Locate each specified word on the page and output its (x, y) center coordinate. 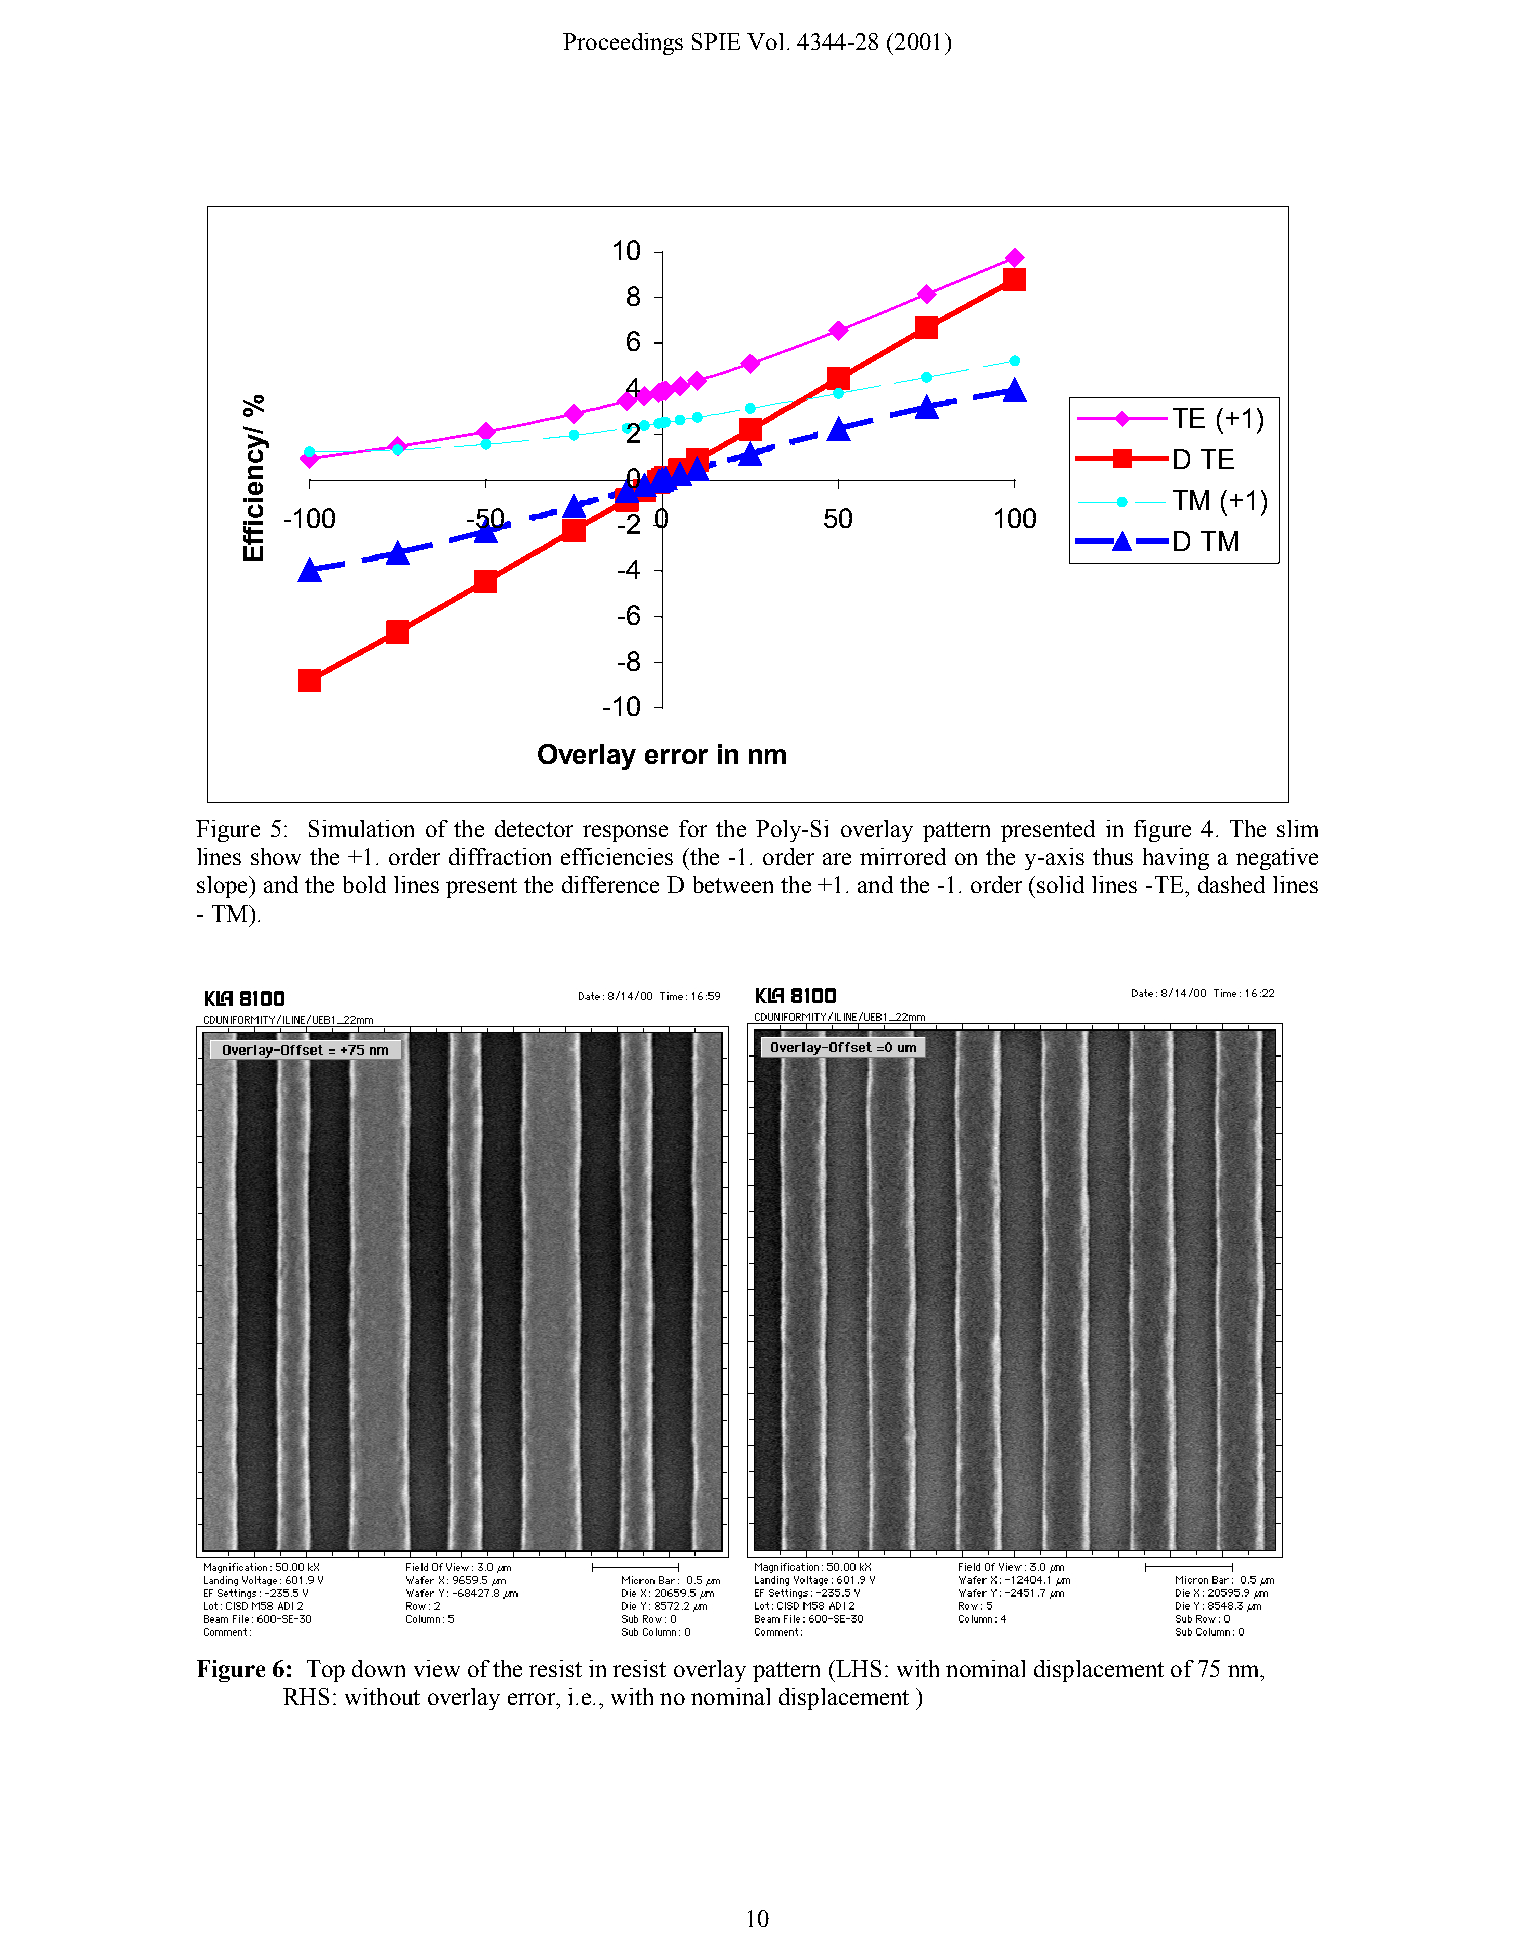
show (276, 856)
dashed (1231, 884)
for (693, 828)
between (733, 884)
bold (364, 884)
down (378, 1668)
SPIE (716, 41)
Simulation (361, 828)
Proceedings (623, 44)
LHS (857, 1668)
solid (1060, 884)
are (837, 859)
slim (1297, 828)
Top (326, 1671)
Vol (765, 41)
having (1176, 859)
